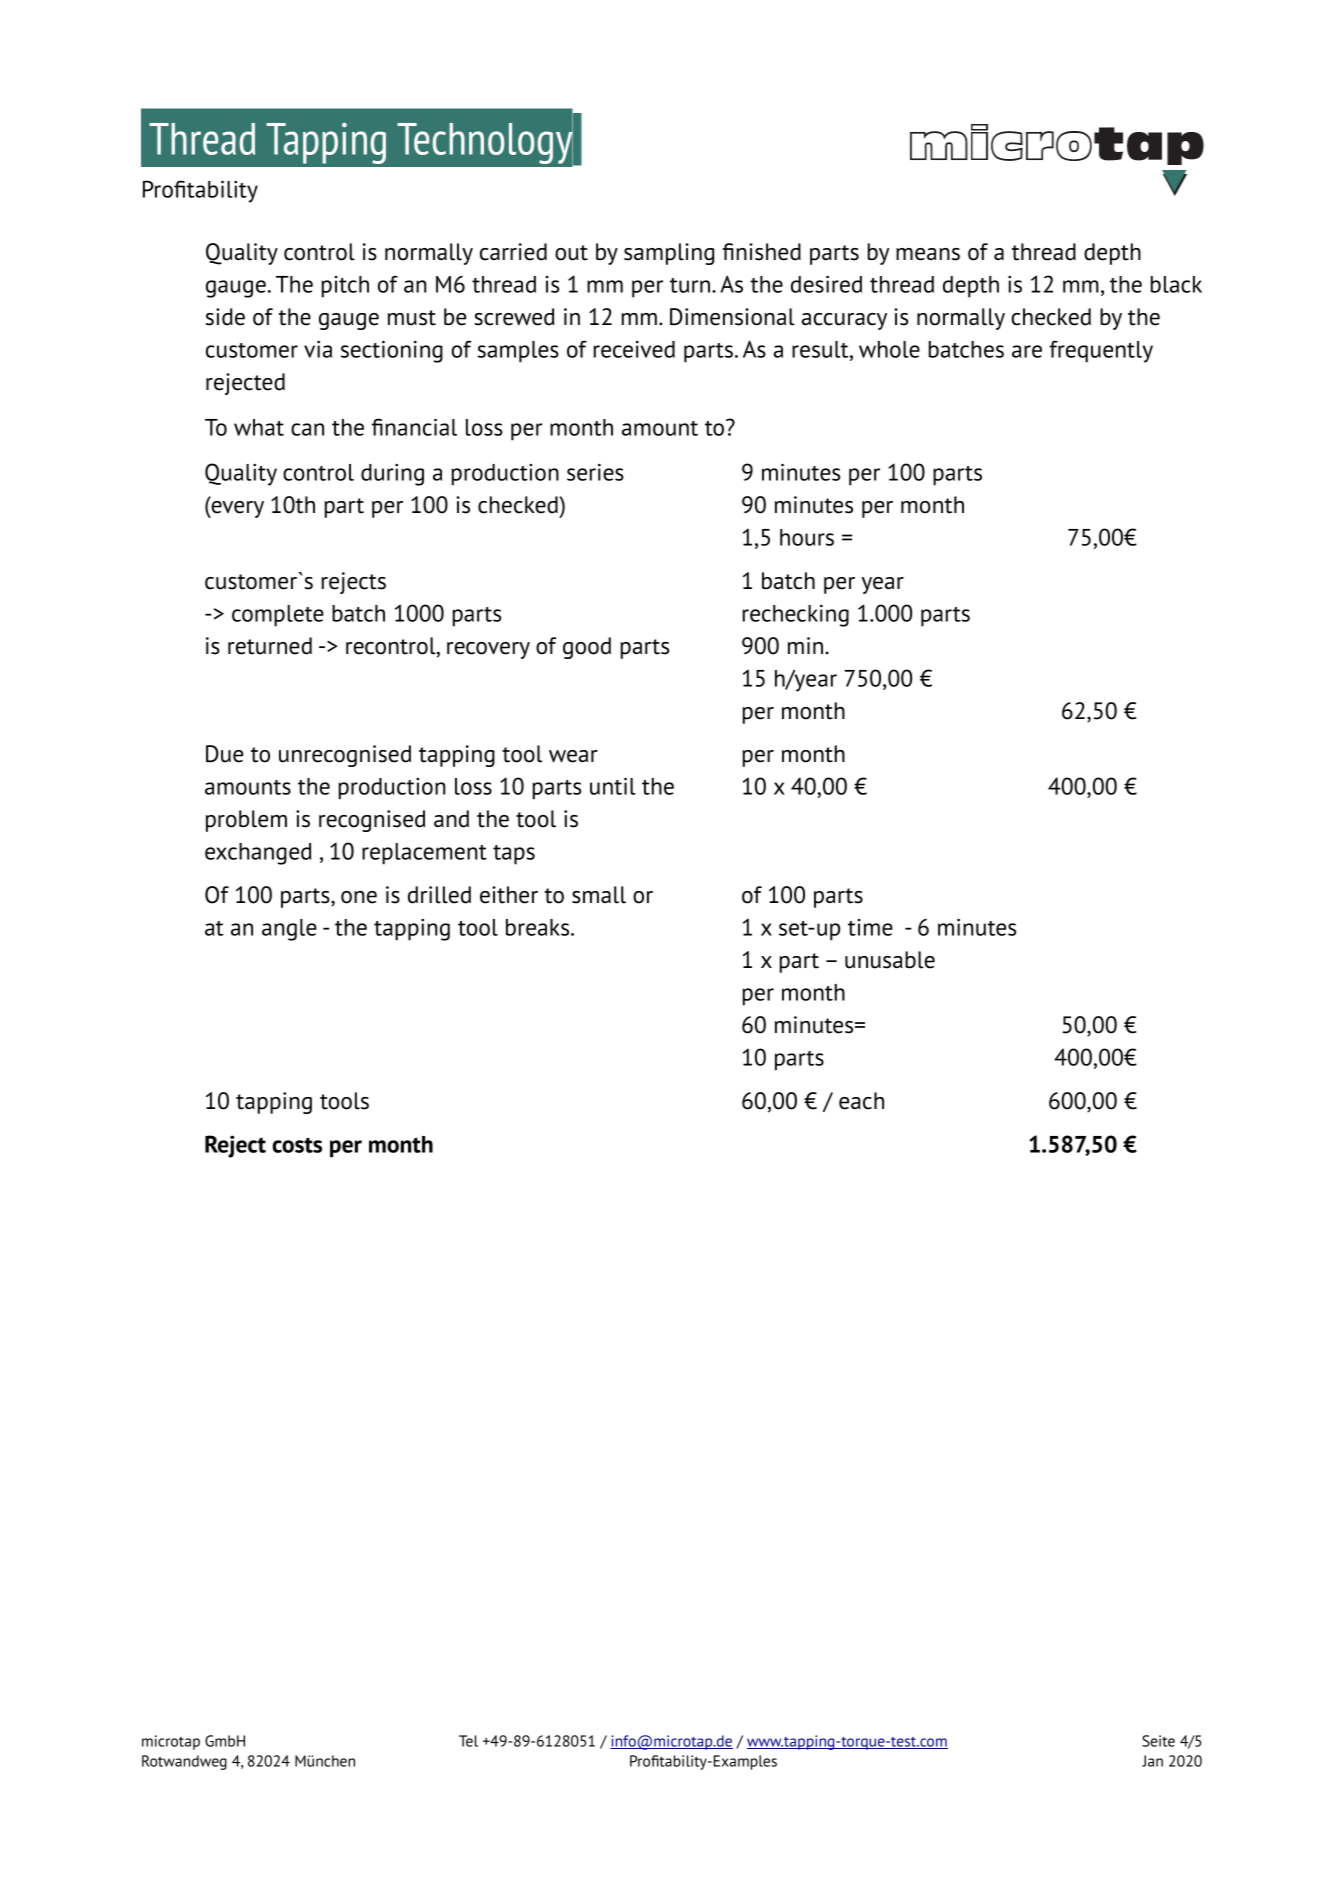 This screenshot has height=1899, width=1343. Describe the element at coordinates (1027, 351) in the screenshot. I see `are` at that location.
